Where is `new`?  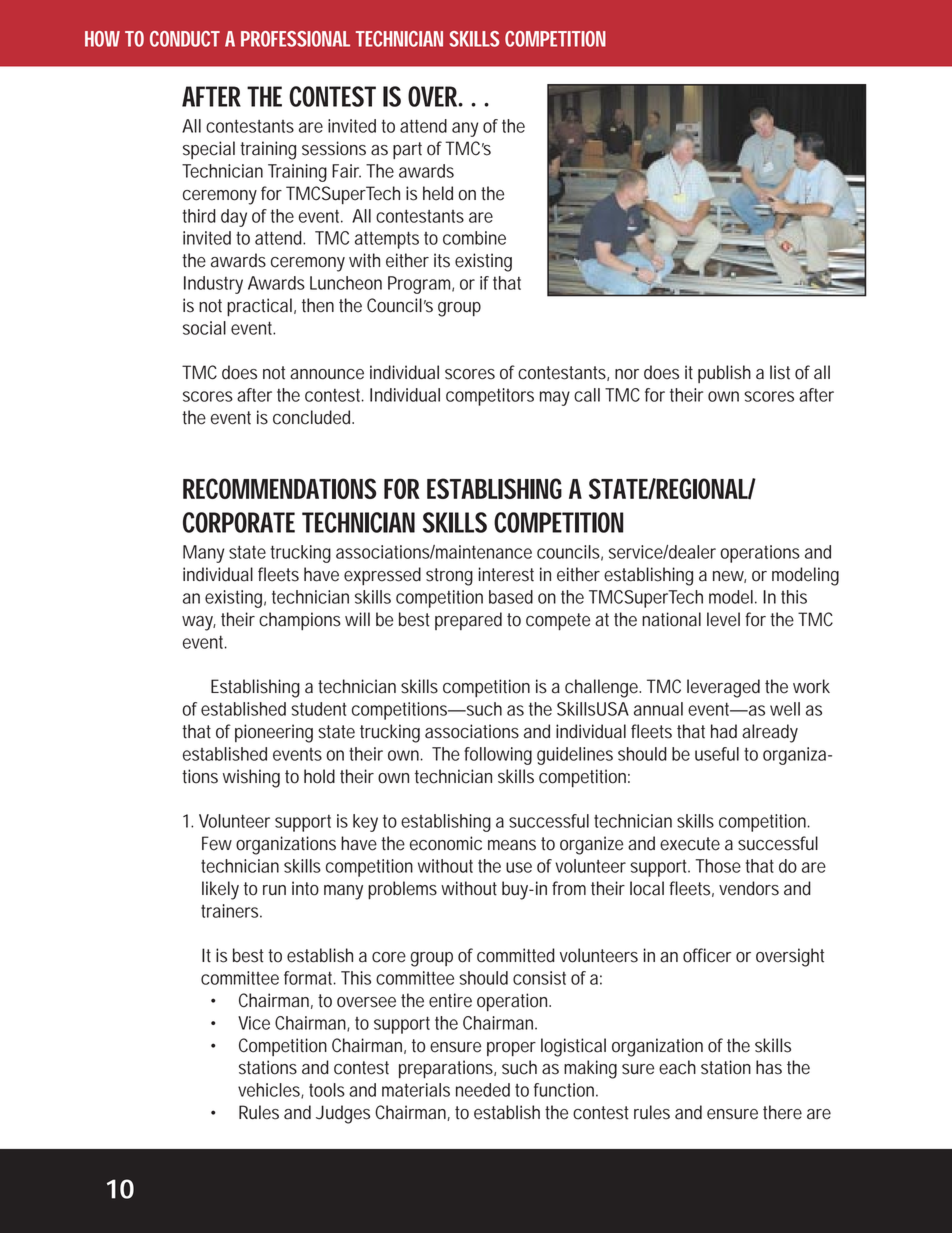
new is located at coordinates (729, 577).
